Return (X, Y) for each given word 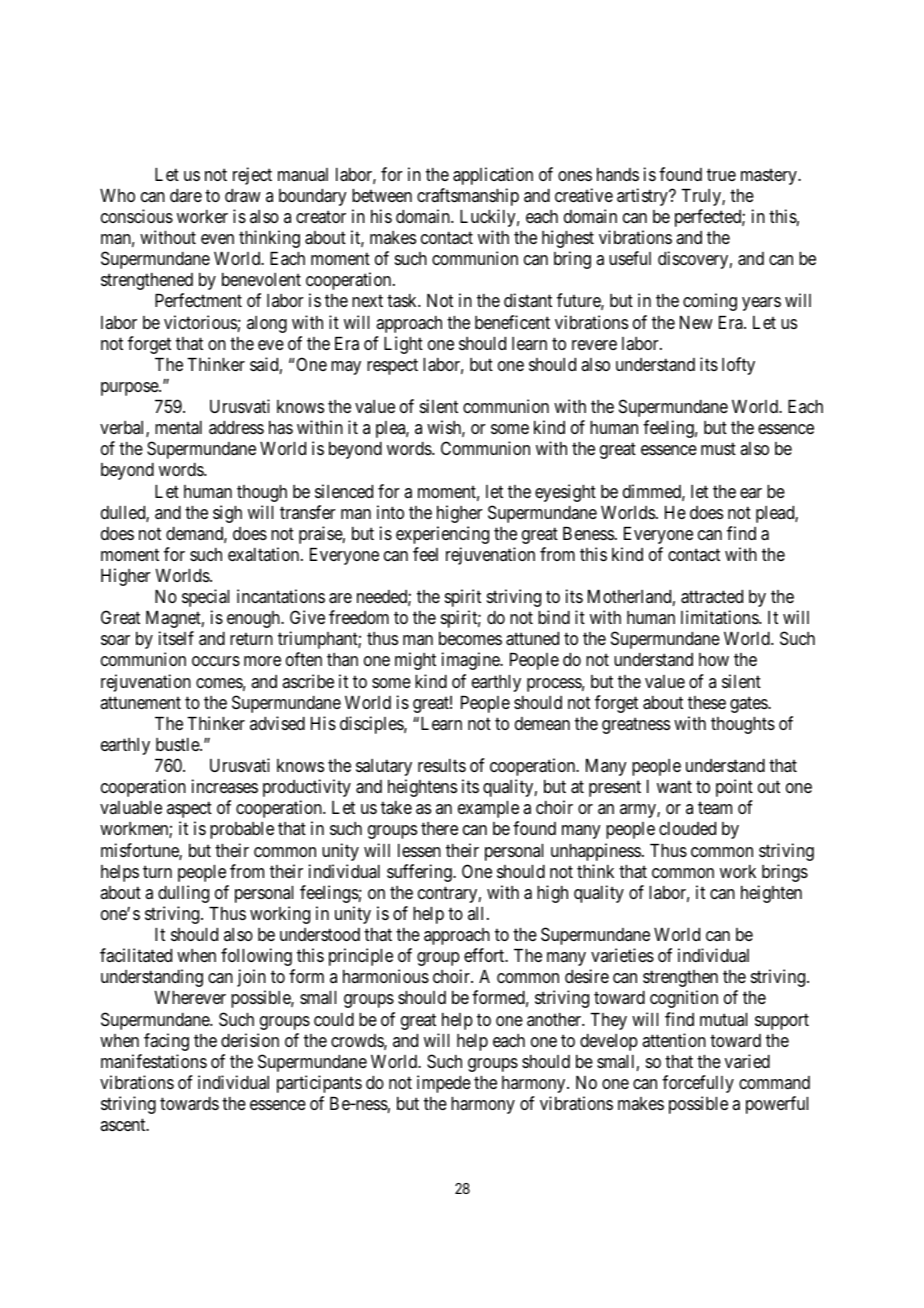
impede (444, 1084)
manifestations (154, 1061)
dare (186, 196)
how (714, 659)
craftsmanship (468, 197)
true (721, 174)
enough (254, 619)
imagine (472, 661)
